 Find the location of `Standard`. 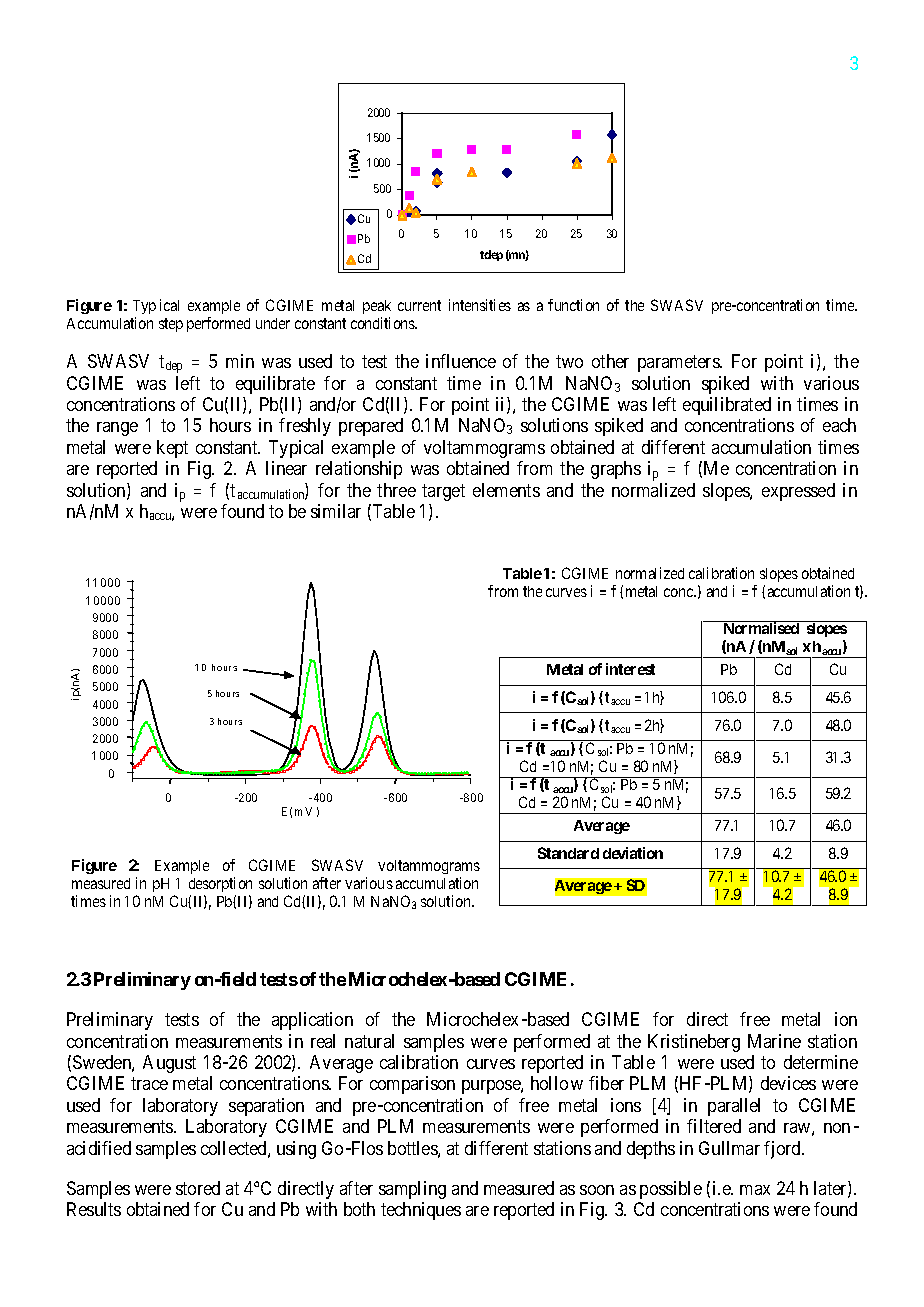

Standard is located at coordinates (568, 853).
